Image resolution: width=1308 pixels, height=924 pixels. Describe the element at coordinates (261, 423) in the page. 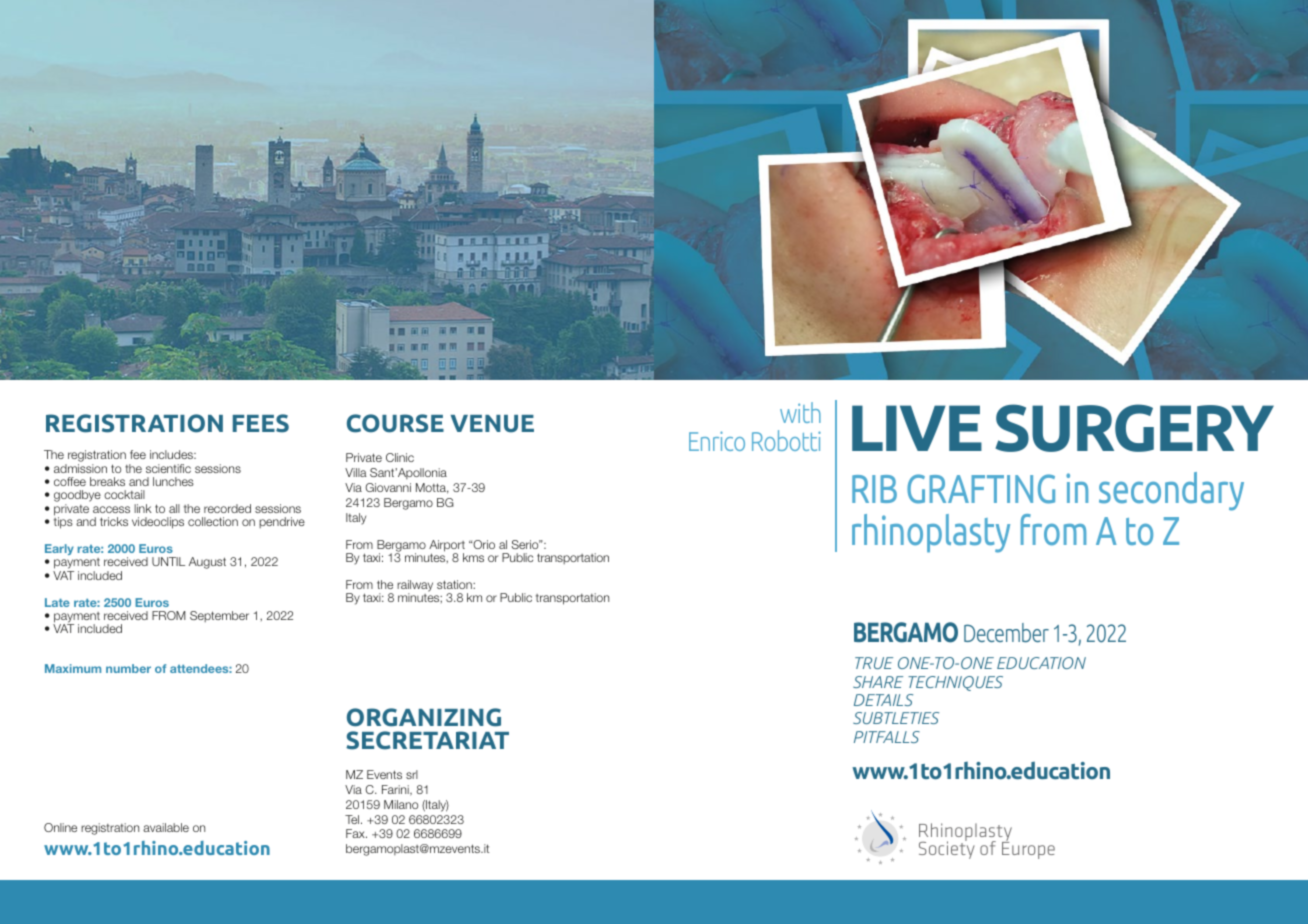

I see `FEES` at that location.
